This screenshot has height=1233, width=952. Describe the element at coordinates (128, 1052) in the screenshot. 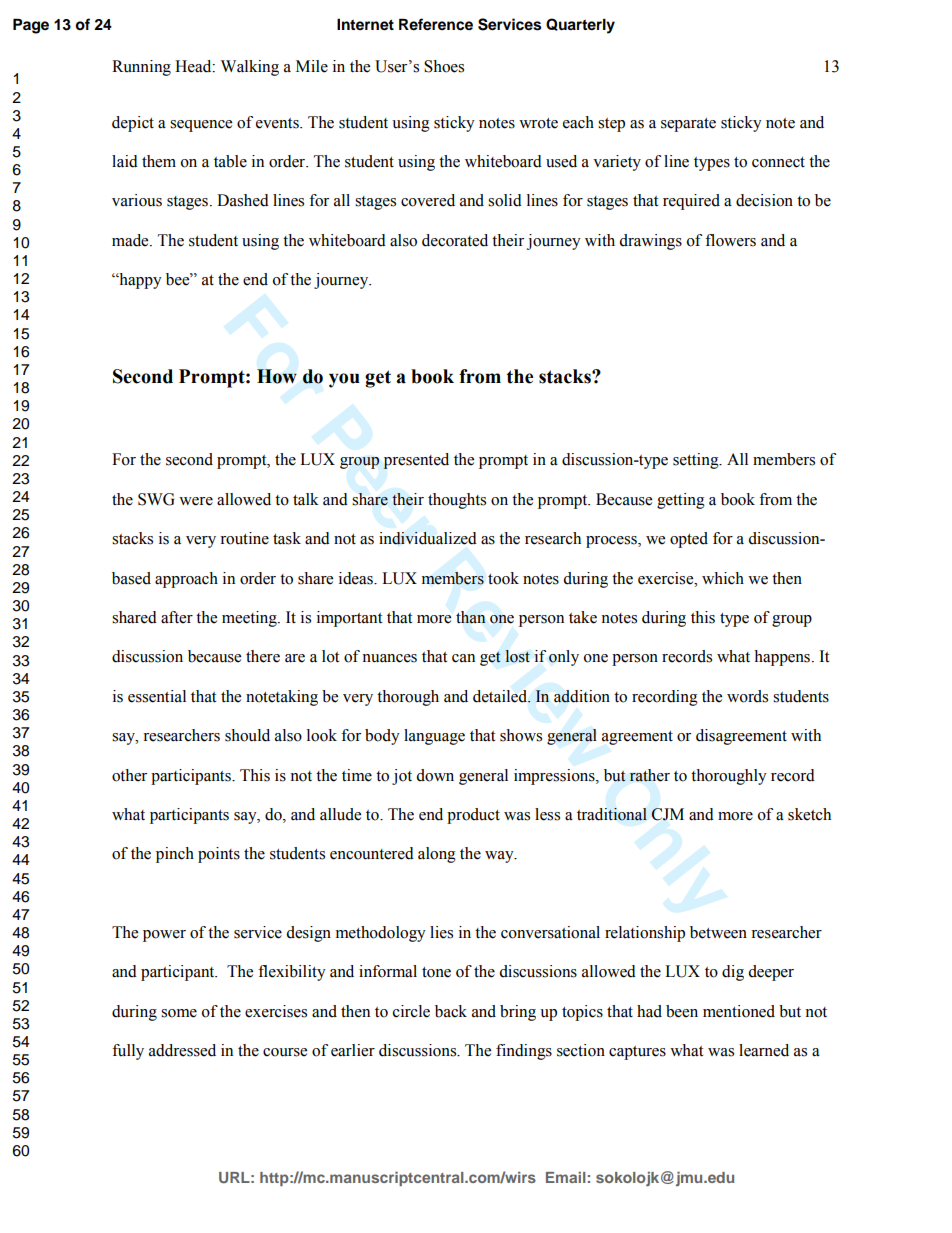

I see `fully` at that location.
